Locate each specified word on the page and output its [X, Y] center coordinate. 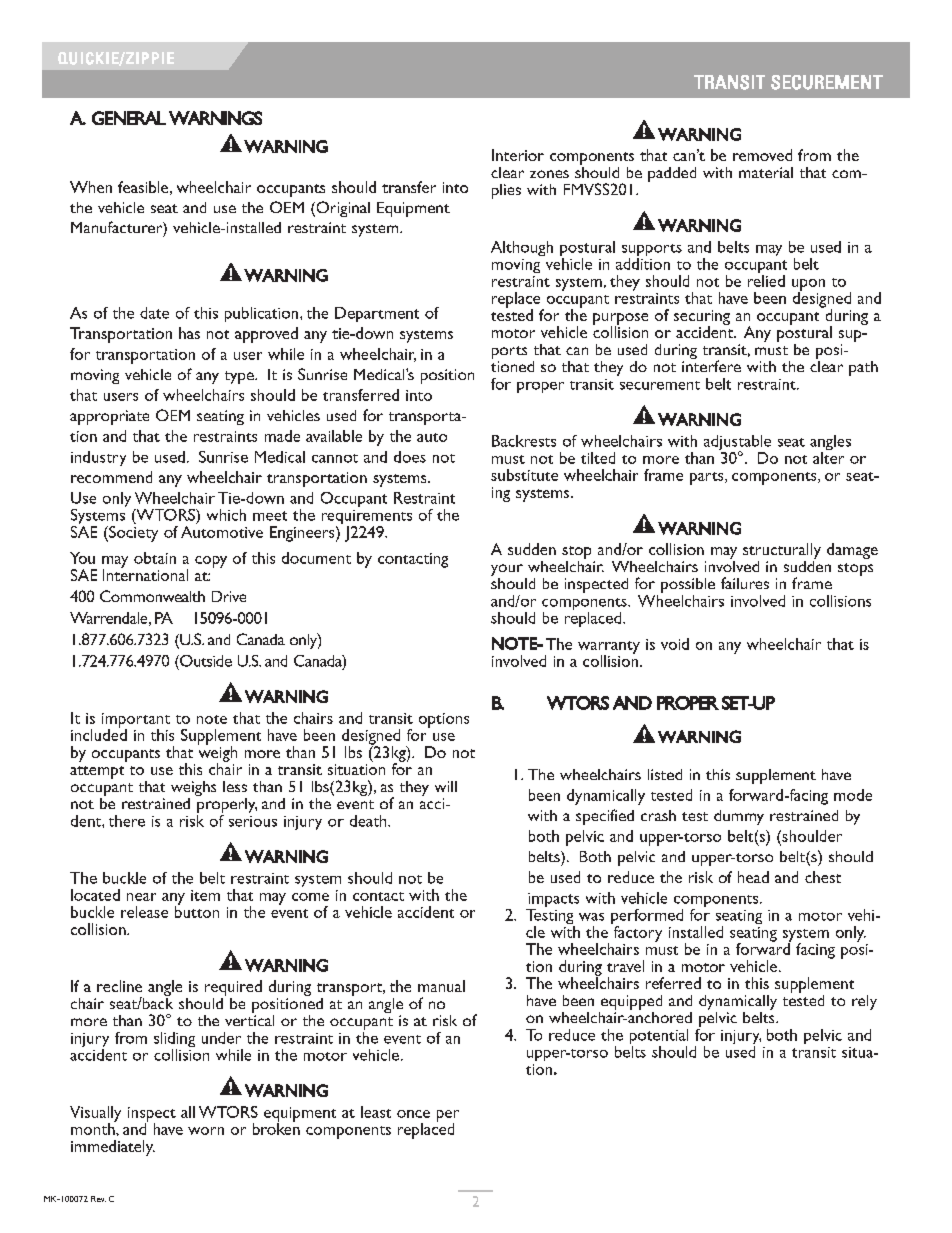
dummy [739, 817]
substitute [524, 475]
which [226, 515]
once [413, 1114]
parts [708, 478]
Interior [518, 155]
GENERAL [129, 118]
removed [762, 155]
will [446, 786]
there [127, 821]
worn [206, 1131]
